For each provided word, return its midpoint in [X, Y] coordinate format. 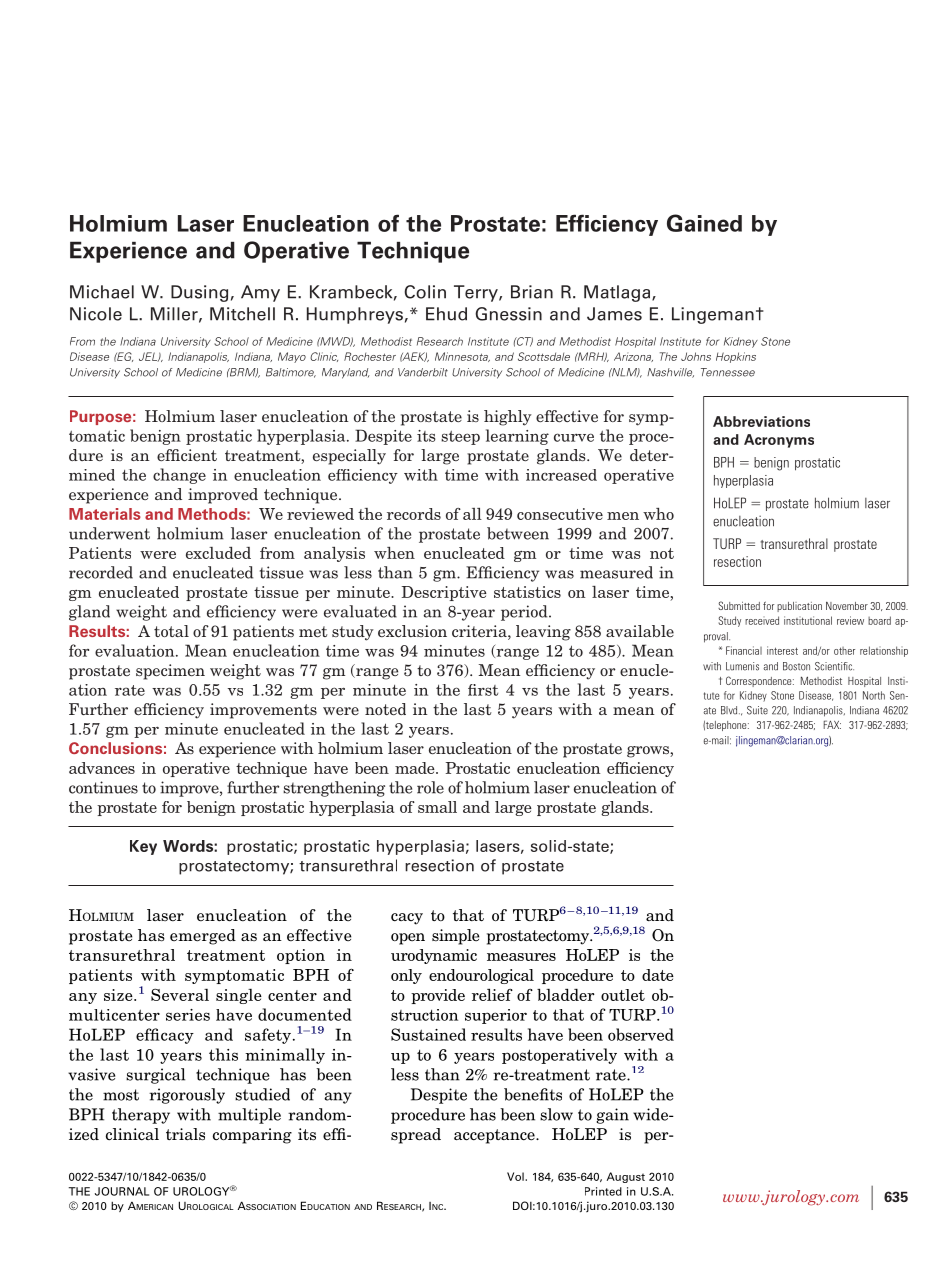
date [658, 975]
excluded [218, 553]
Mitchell [242, 314]
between [518, 533]
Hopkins [736, 357]
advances [102, 768]
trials [185, 1134]
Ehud [446, 314]
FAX [832, 724]
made [416, 768]
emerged [203, 937]
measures [521, 957]
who [658, 514]
